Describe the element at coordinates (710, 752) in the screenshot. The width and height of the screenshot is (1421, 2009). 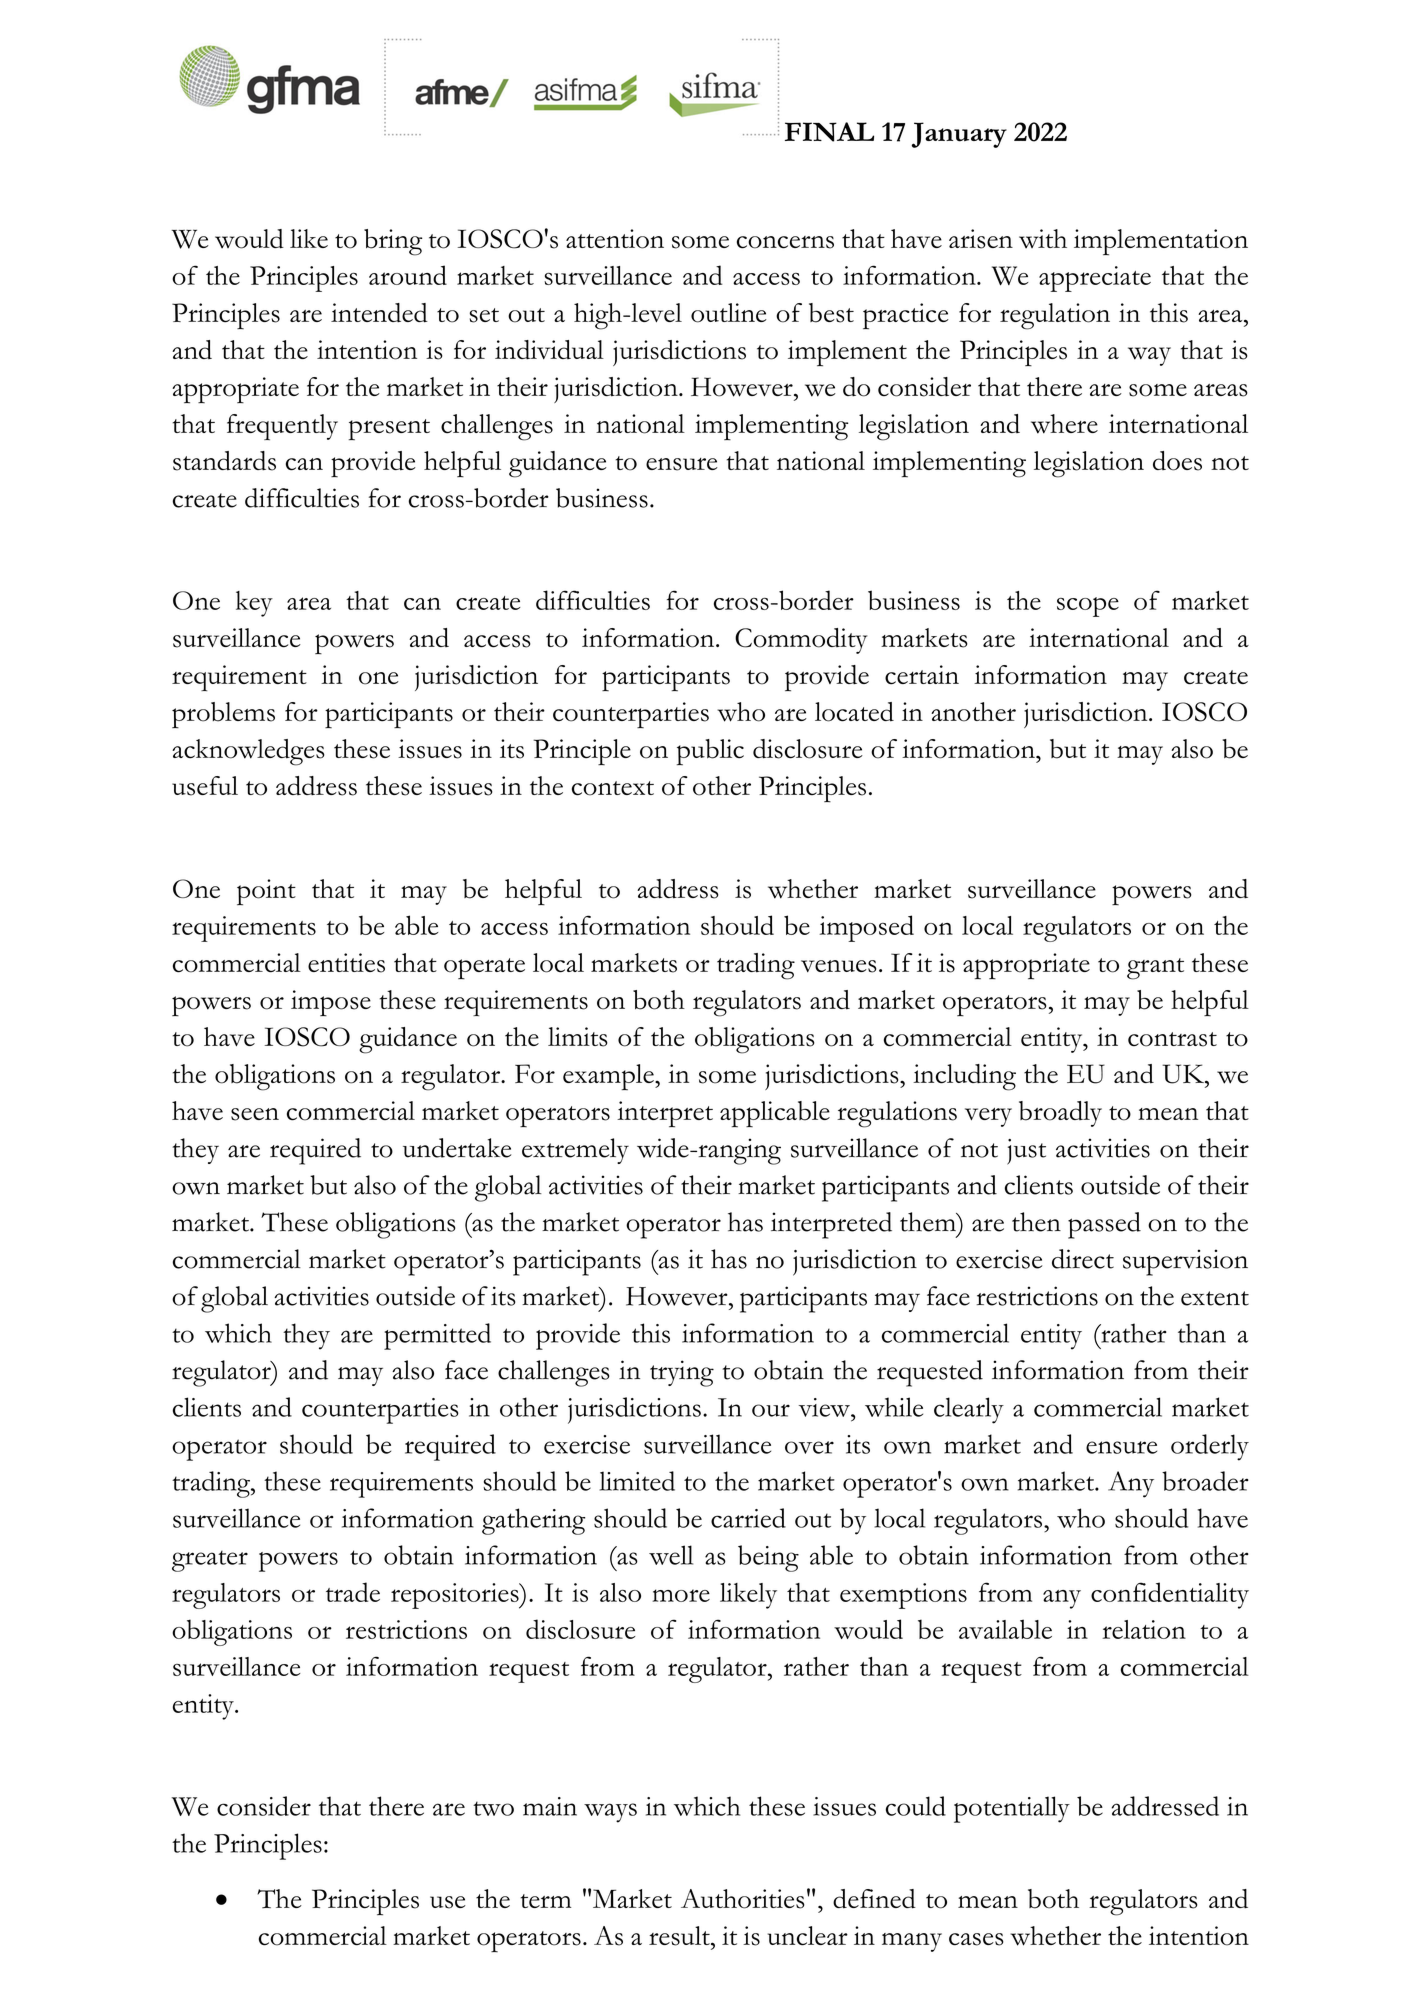
I see `public` at that location.
